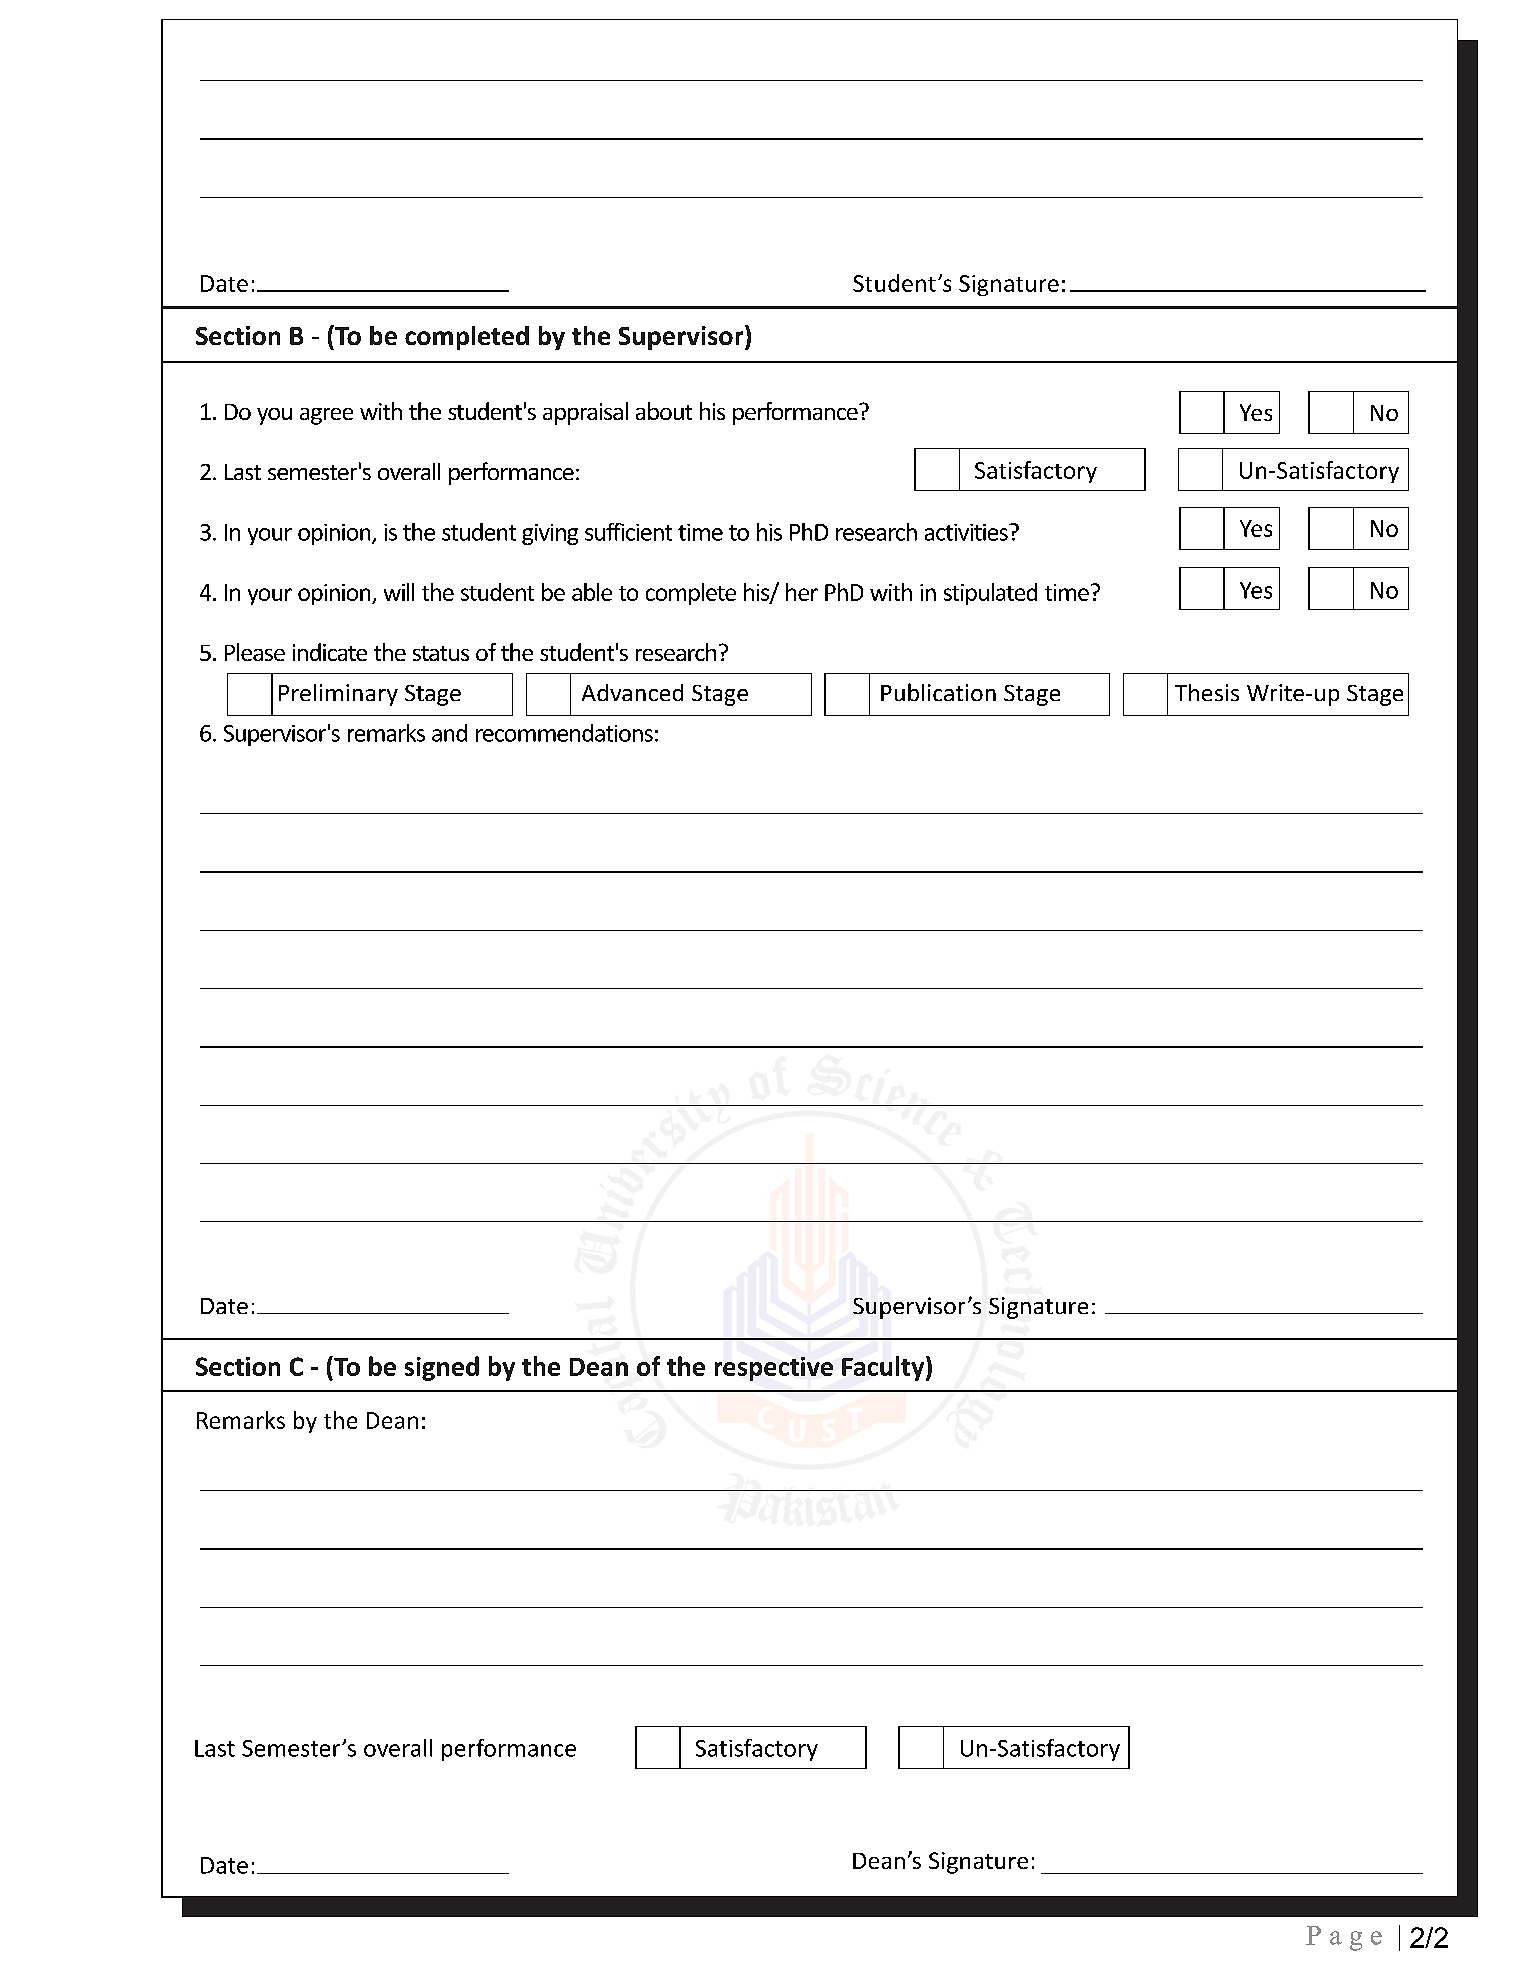 The image size is (1523, 1970). I want to click on and, so click(449, 733).
